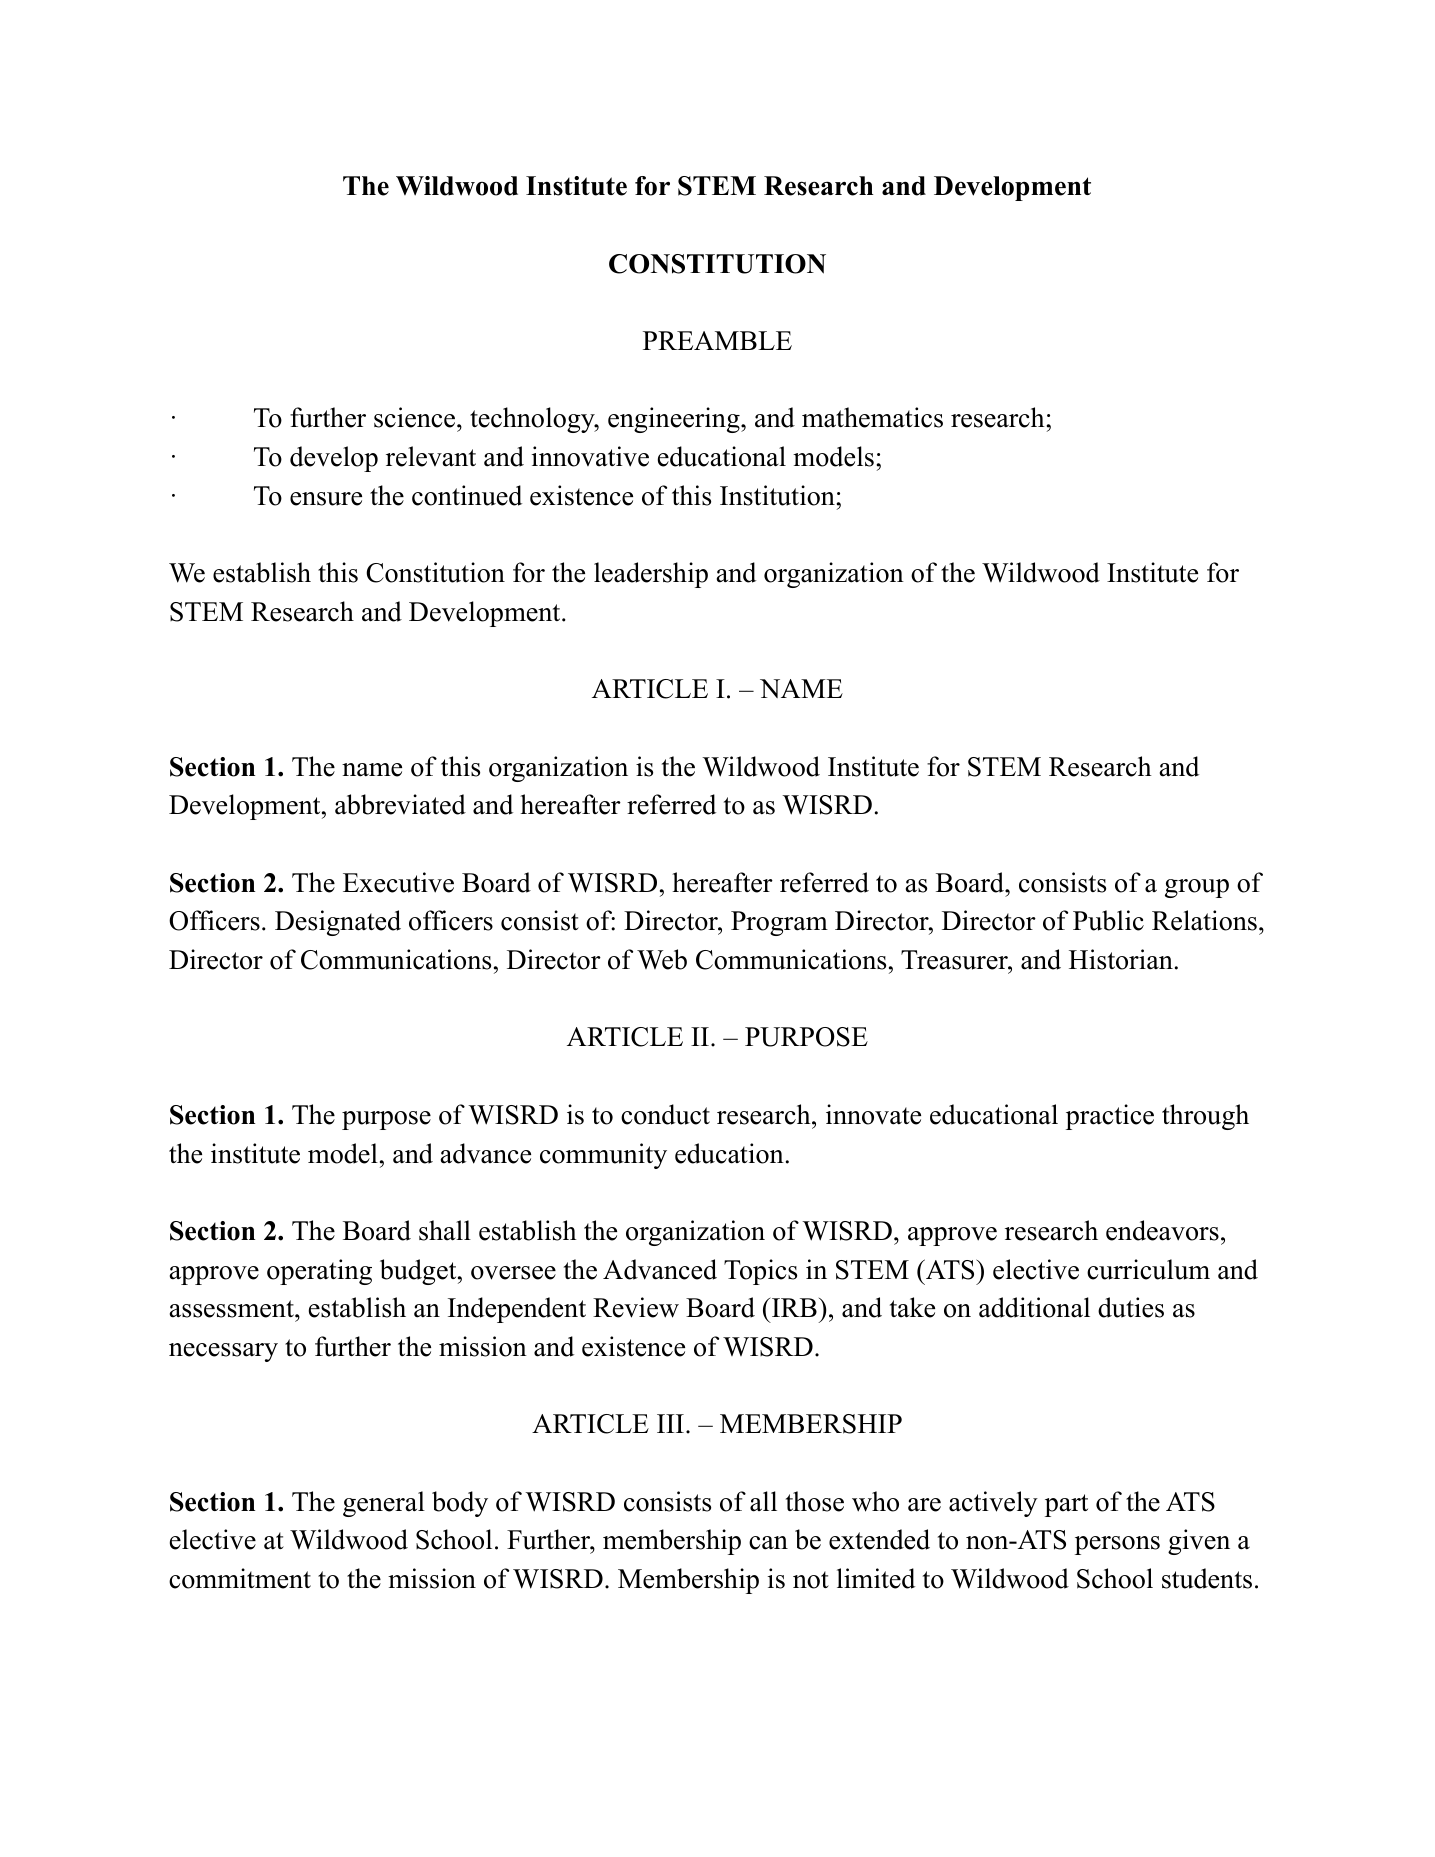 This image has width=1435, height=1857. Describe the element at coordinates (384, 1504) in the image. I see `general` at that location.
